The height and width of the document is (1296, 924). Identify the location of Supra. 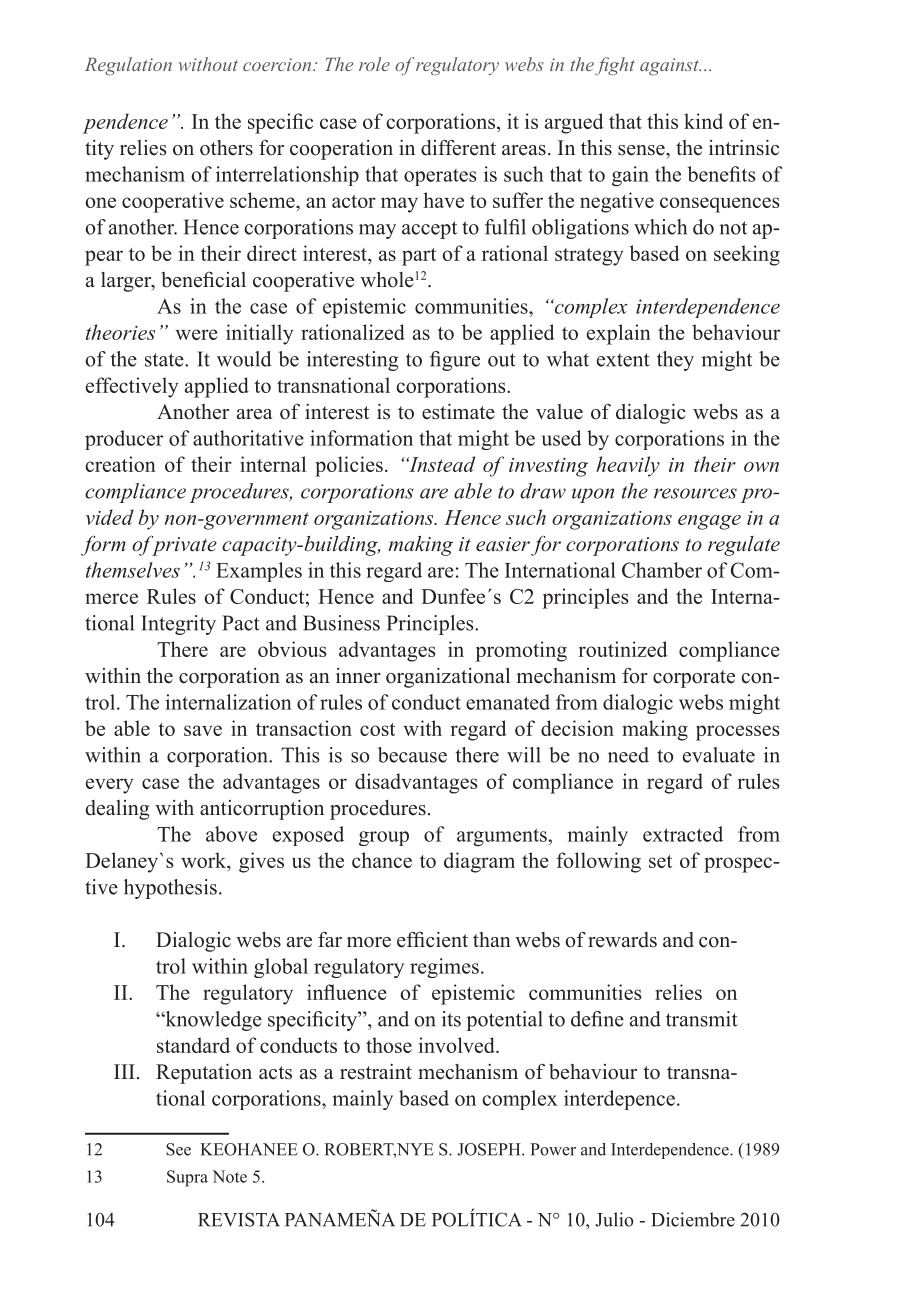
(187, 1178).
